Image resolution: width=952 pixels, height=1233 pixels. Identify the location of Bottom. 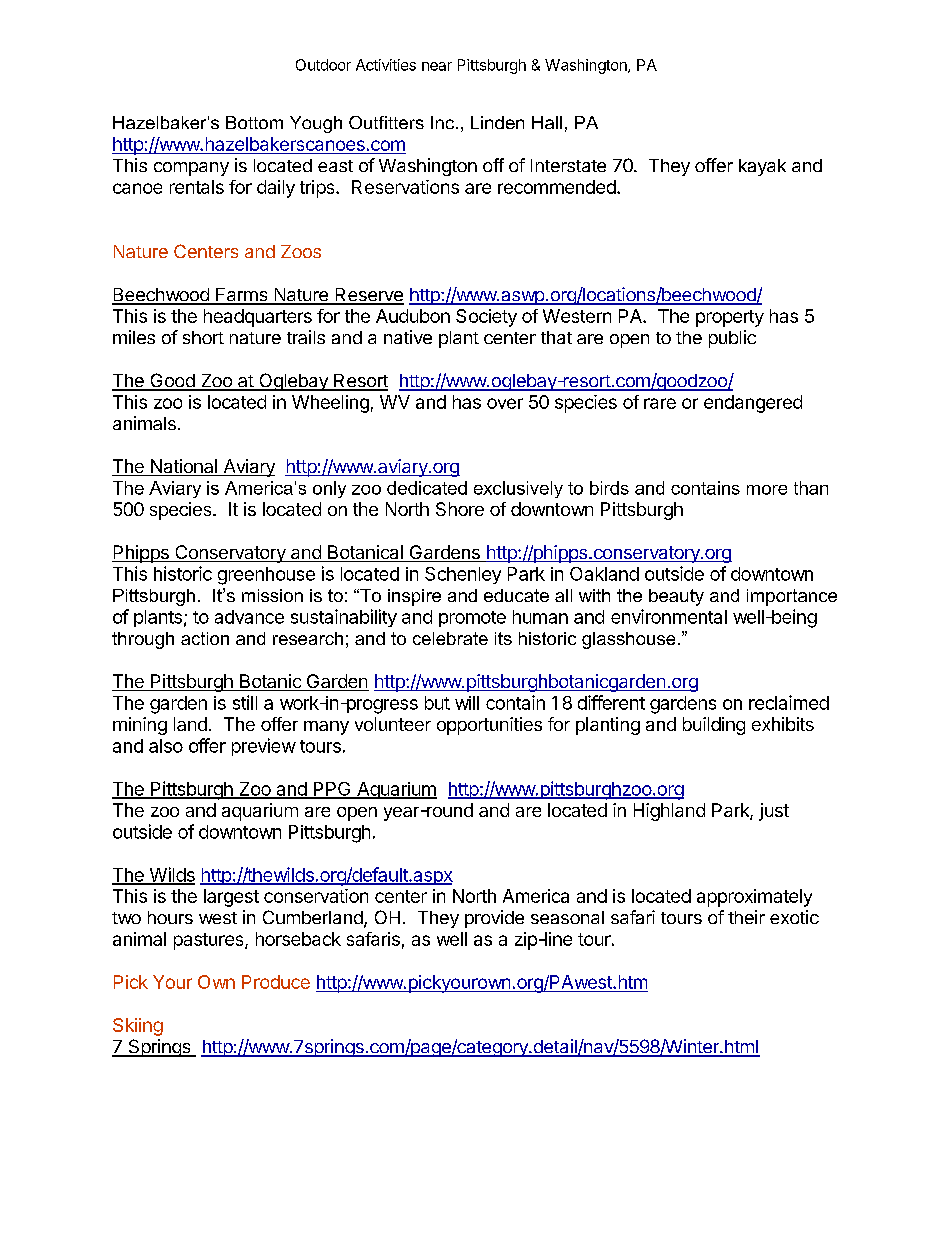
(254, 122).
